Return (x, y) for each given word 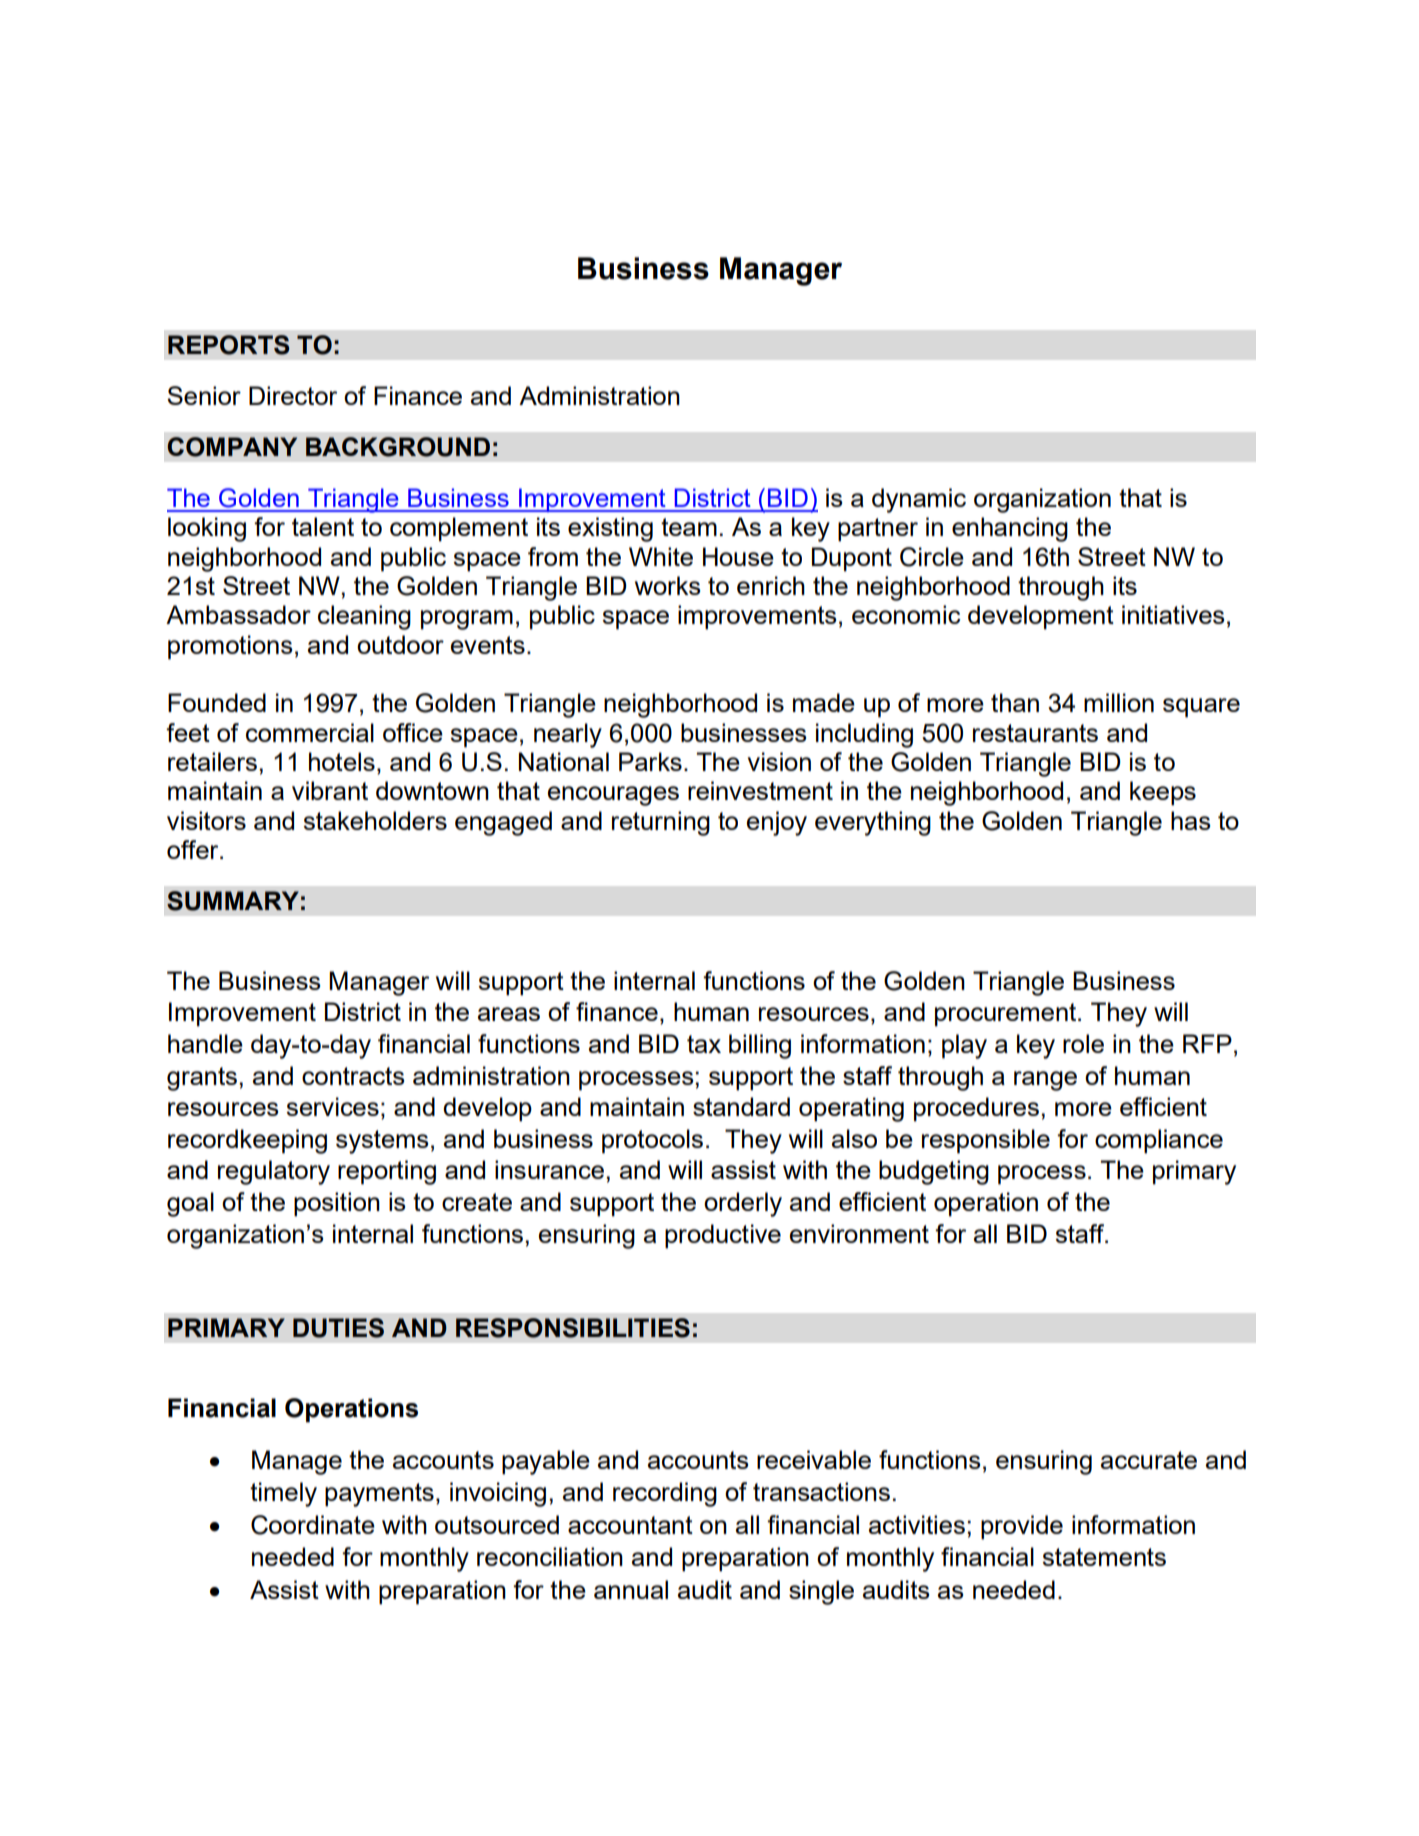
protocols (652, 1141)
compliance (1159, 1141)
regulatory (274, 1172)
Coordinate (313, 1525)
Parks (650, 761)
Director (293, 395)
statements (1104, 1557)
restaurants (1035, 733)
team (689, 527)
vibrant (330, 790)
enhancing (1010, 529)
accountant (630, 1525)
